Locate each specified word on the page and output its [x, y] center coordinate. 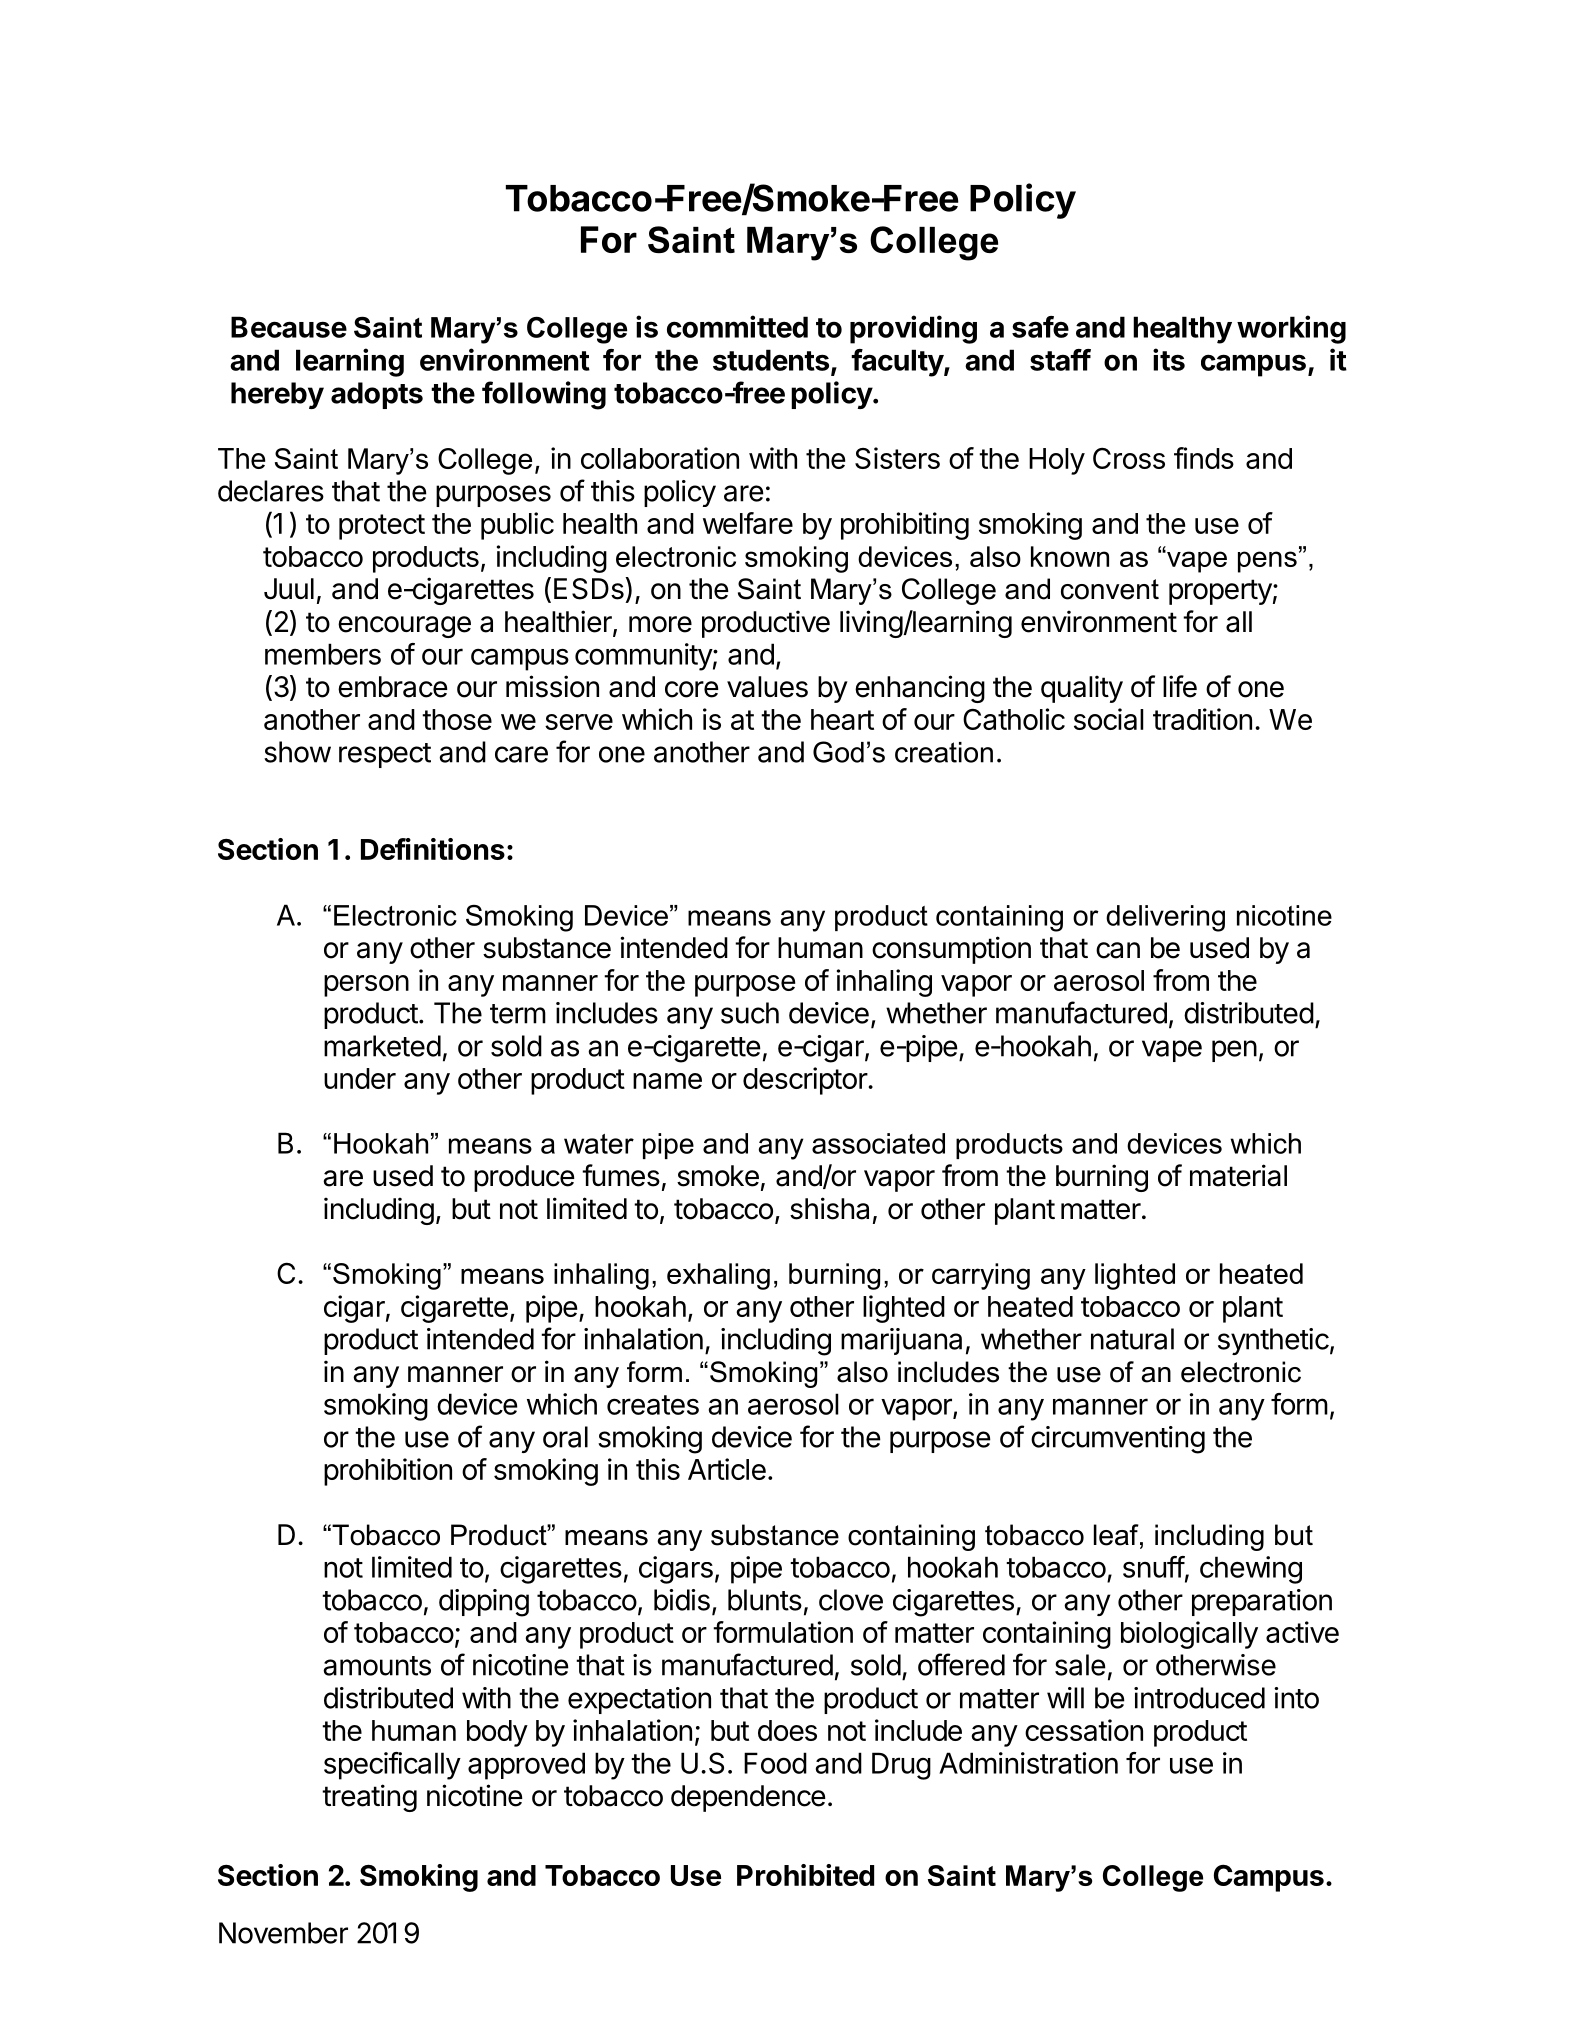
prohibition [388, 1472]
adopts [377, 395]
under [360, 1078]
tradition [1202, 719]
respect [385, 755]
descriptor [805, 1081]
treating [369, 1798]
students [771, 360]
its [1169, 359]
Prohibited [805, 1875]
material [1238, 1175]
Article [727, 1469]
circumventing [1118, 1440]
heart [842, 719]
